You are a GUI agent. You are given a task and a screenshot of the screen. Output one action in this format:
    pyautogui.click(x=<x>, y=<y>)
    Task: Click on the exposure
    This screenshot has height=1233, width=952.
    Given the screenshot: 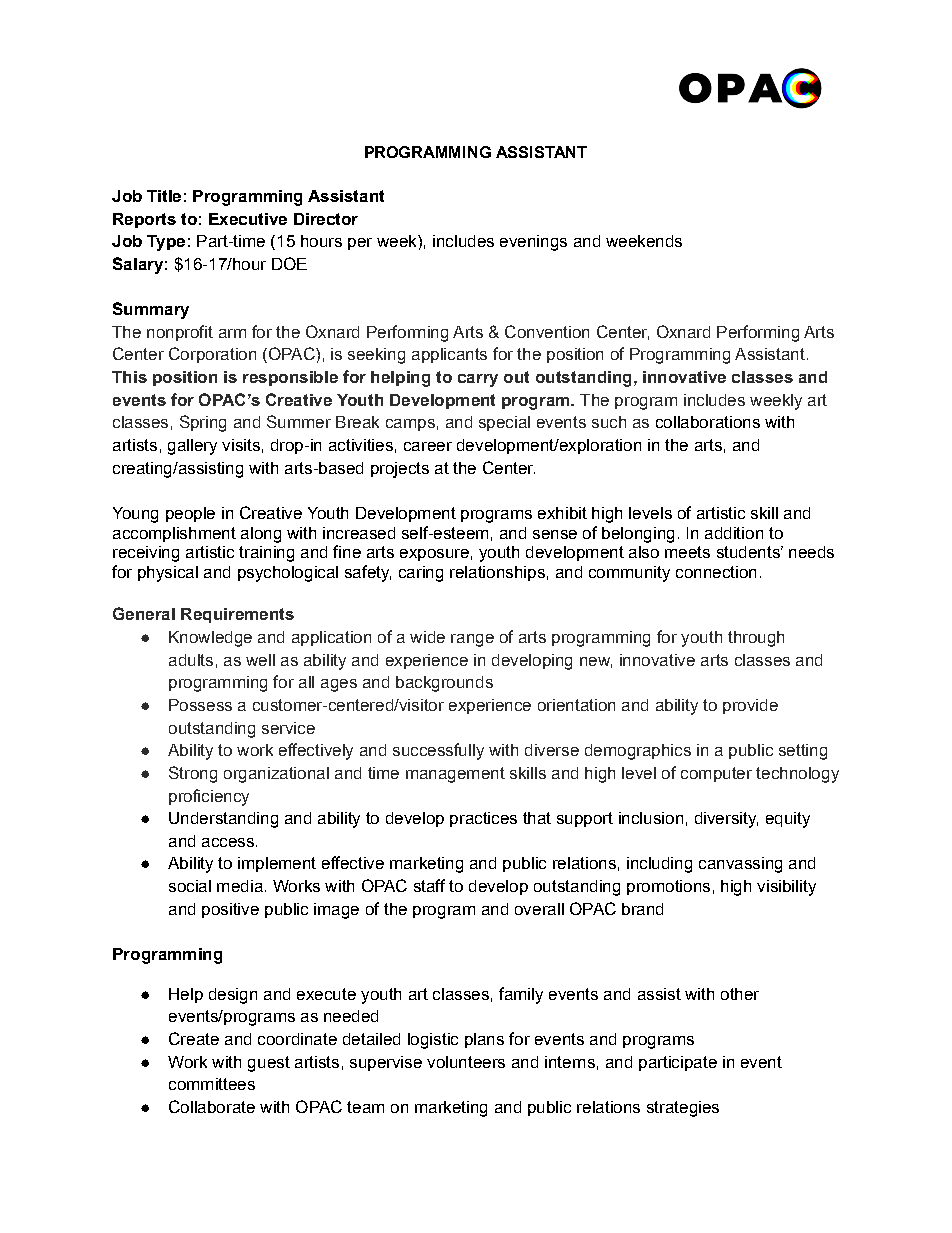 What is the action you would take?
    pyautogui.click(x=434, y=555)
